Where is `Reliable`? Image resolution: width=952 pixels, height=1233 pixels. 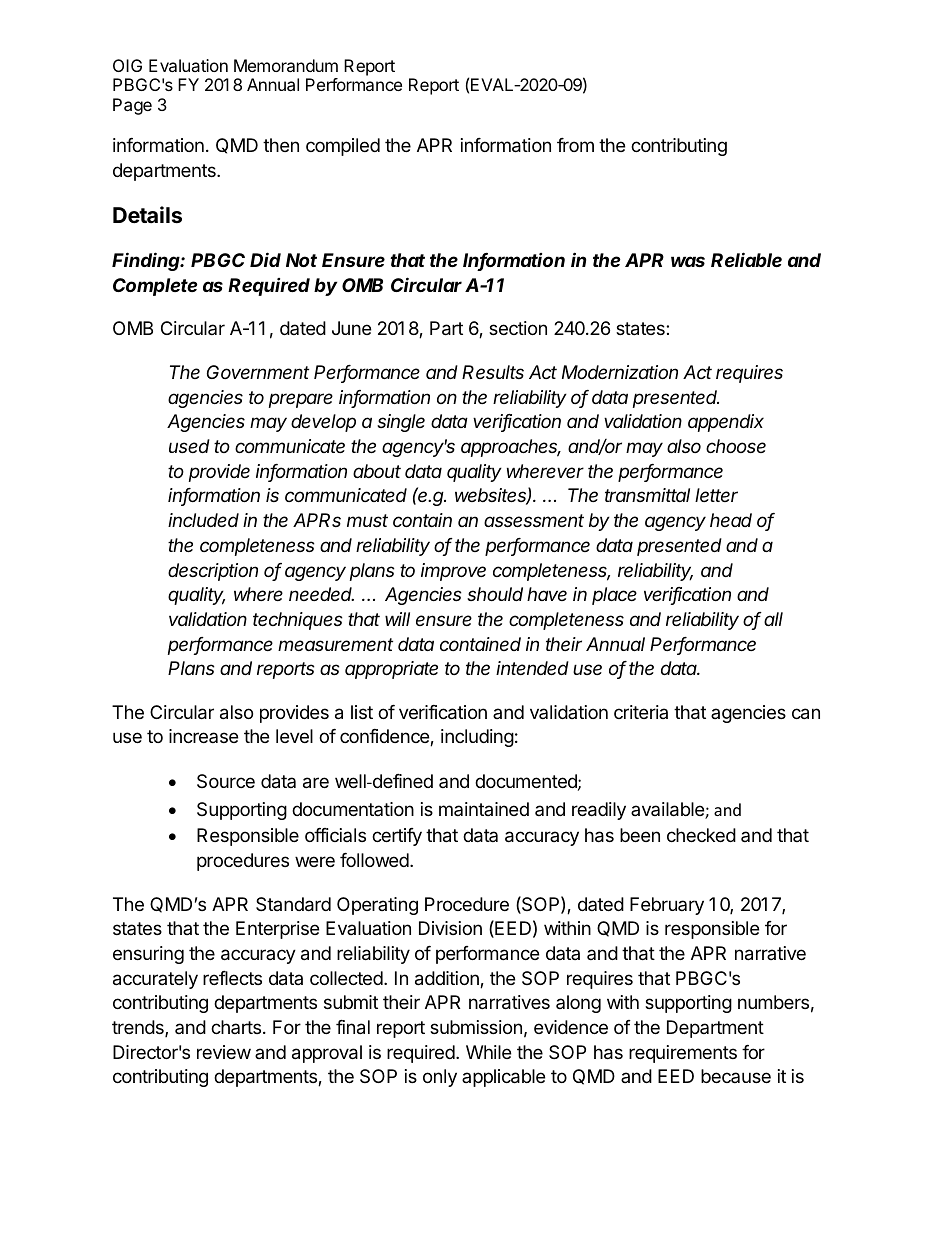
Reliable is located at coordinates (746, 259).
